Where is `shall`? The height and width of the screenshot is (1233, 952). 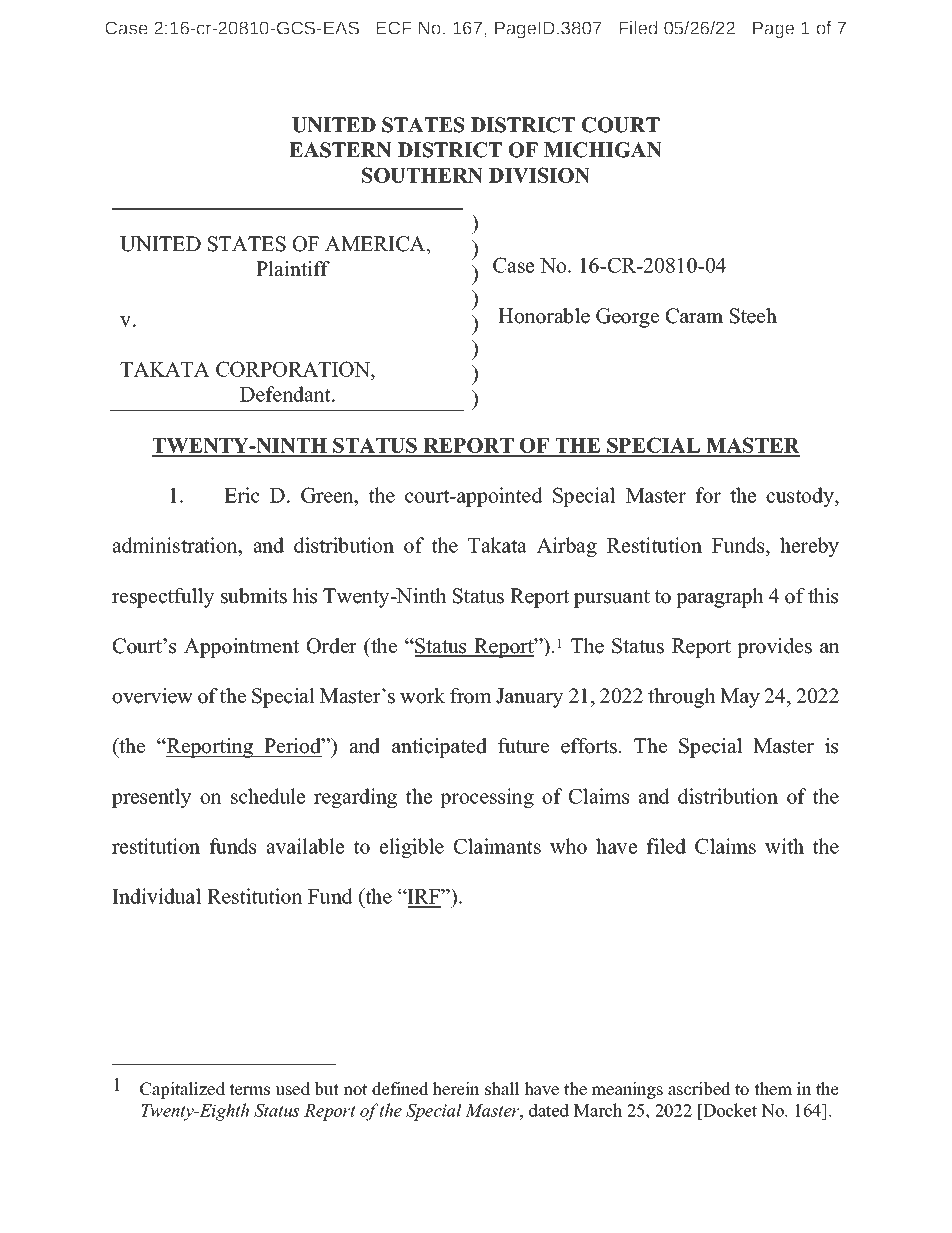 shall is located at coordinates (502, 1089).
